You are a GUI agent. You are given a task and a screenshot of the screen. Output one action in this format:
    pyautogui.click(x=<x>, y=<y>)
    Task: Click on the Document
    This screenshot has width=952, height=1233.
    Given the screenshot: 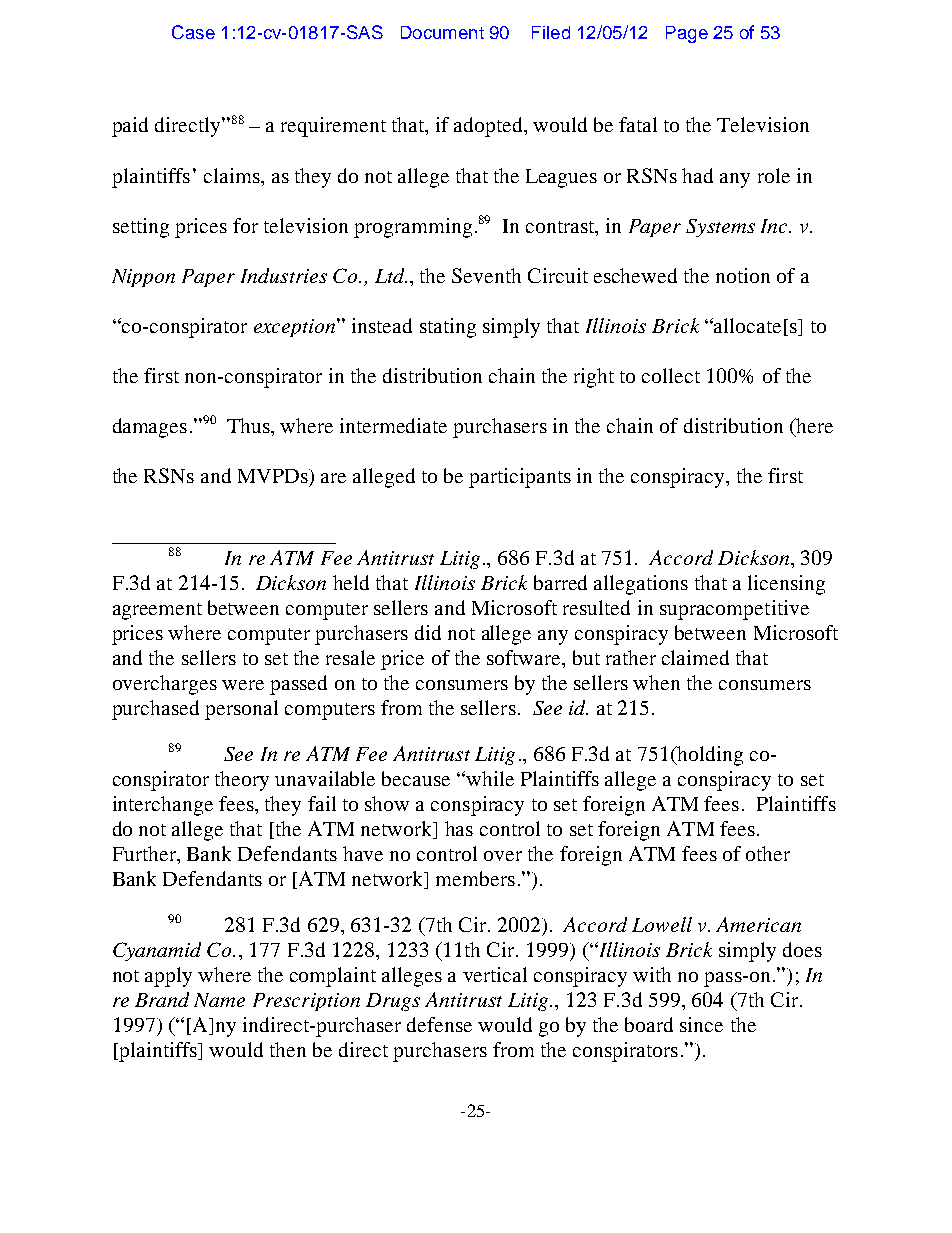 What is the action you would take?
    pyautogui.click(x=442, y=32)
